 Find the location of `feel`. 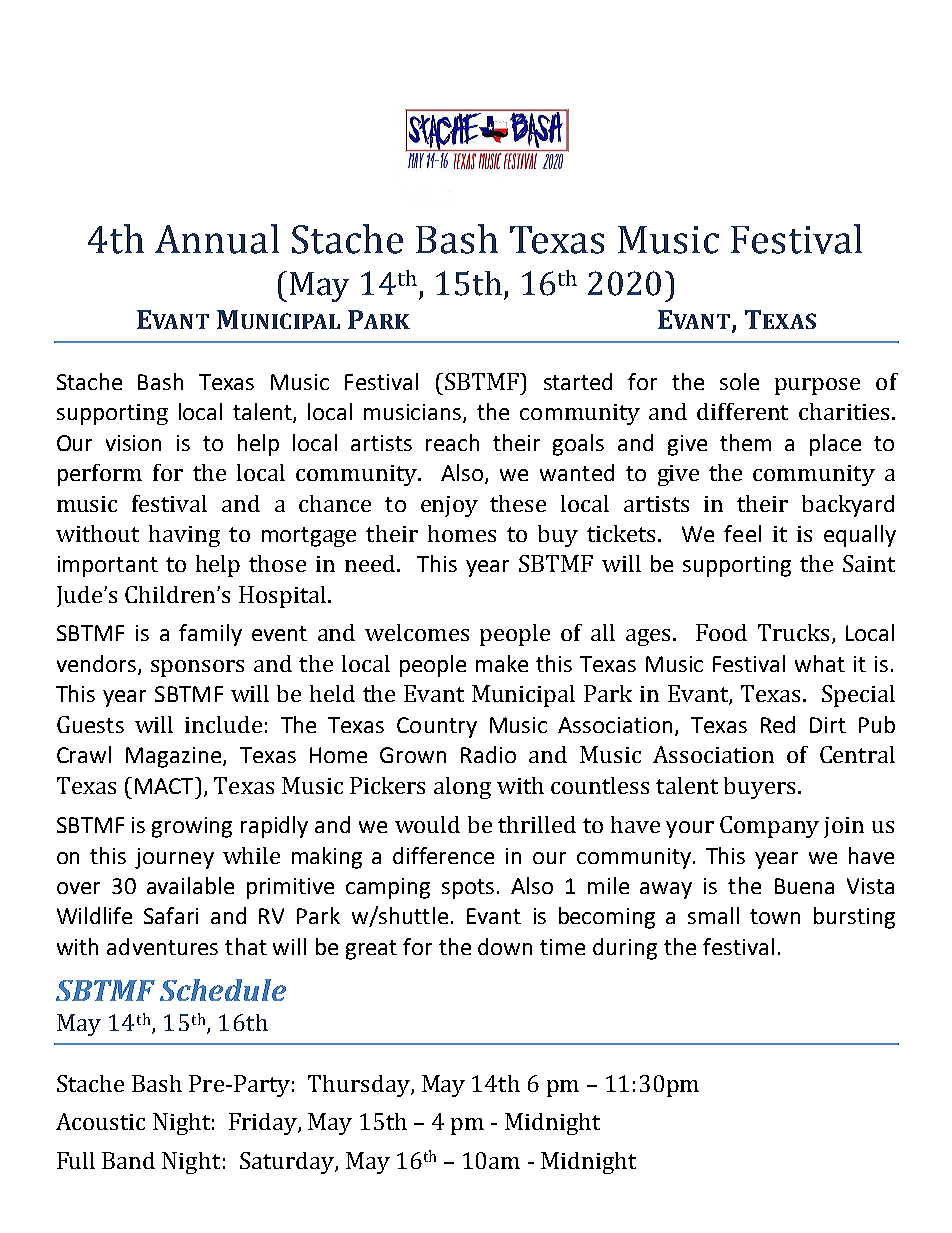

feel is located at coordinates (742, 533).
